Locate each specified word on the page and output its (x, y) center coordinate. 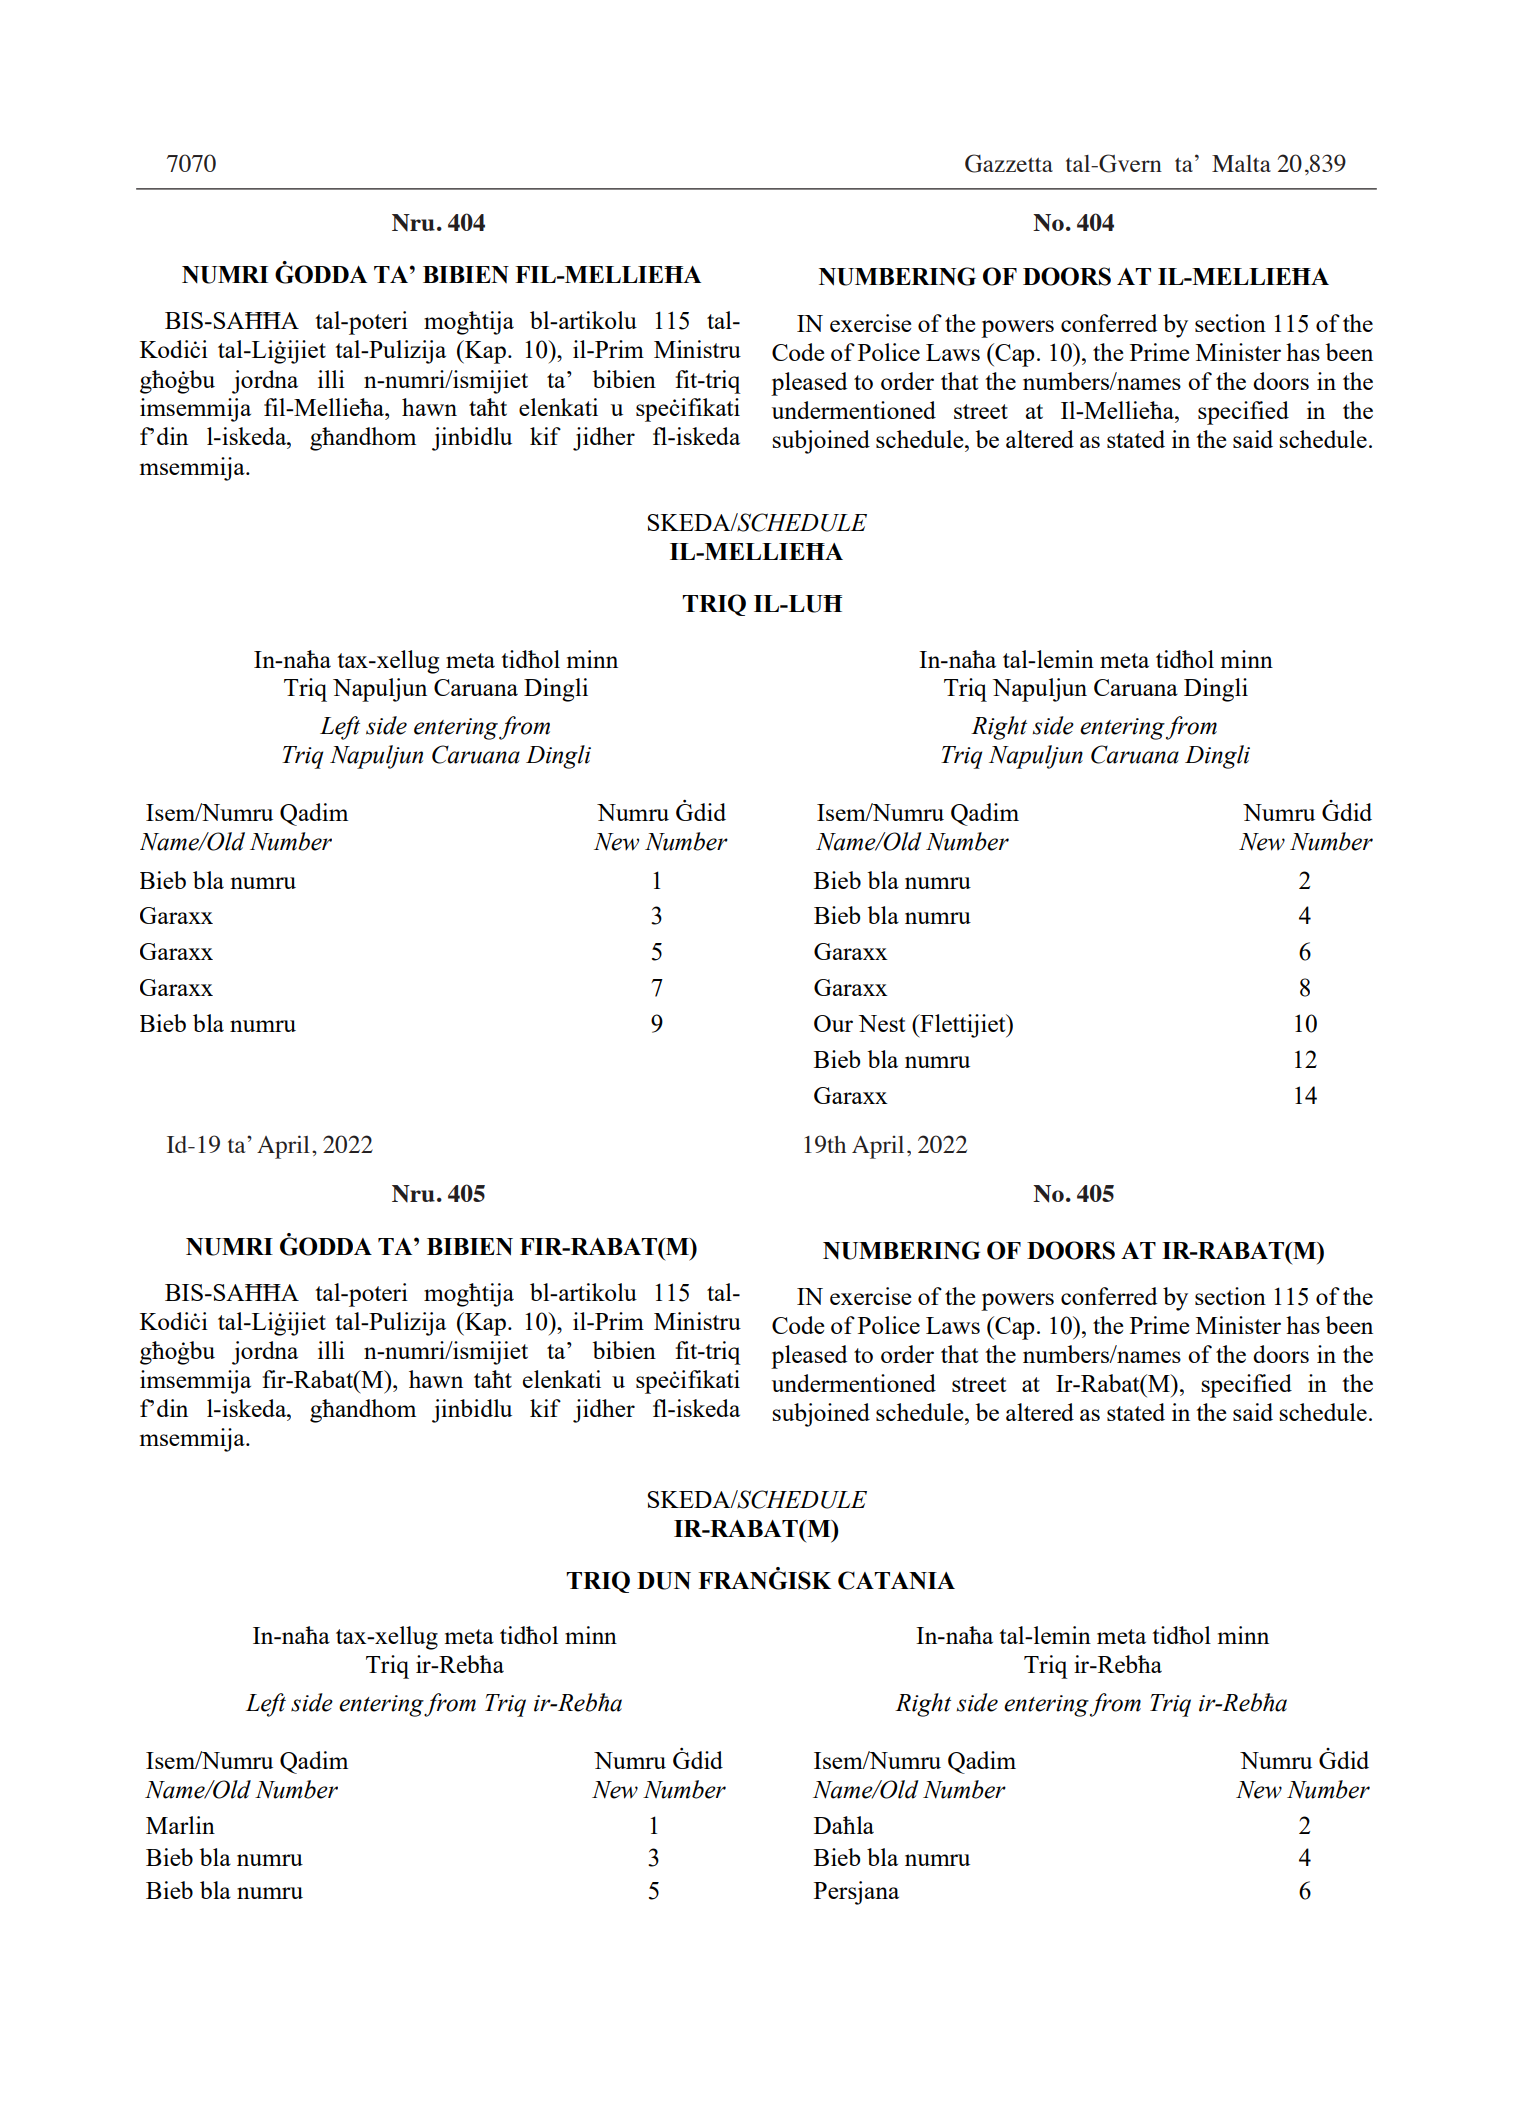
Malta (1241, 163)
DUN (664, 1581)
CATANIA (896, 1580)
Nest (881, 1023)
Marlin (180, 1825)
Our (833, 1023)
